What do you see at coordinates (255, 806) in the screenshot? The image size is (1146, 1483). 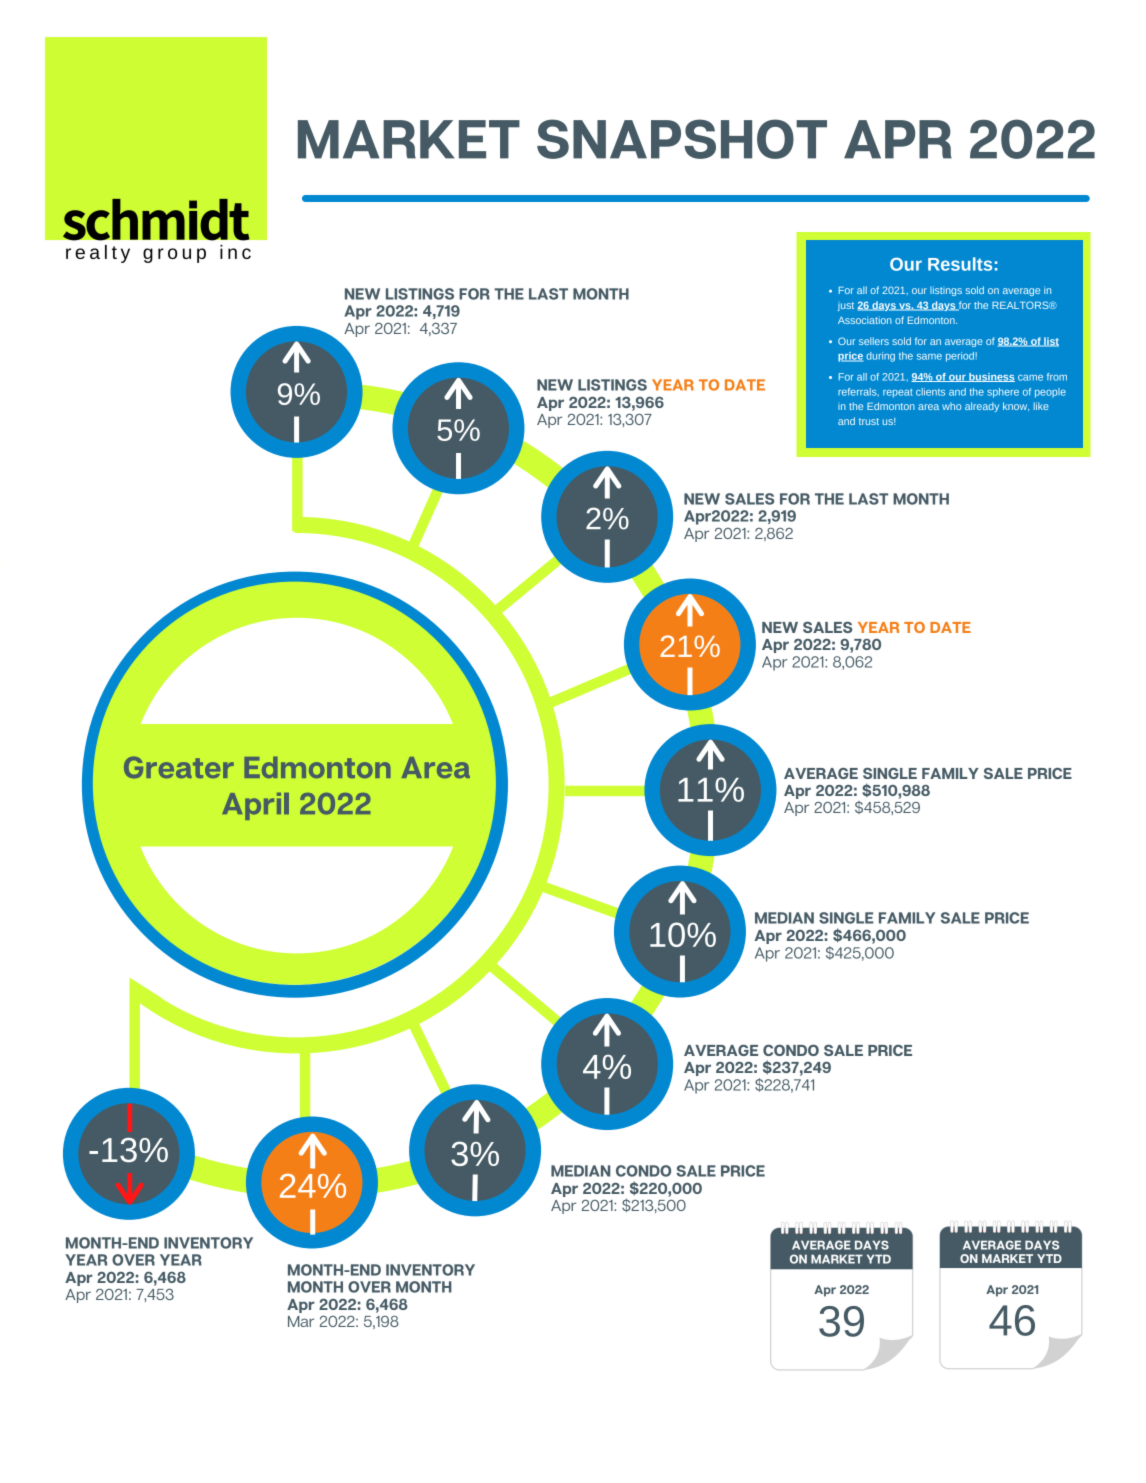 I see `April` at bounding box center [255, 806].
